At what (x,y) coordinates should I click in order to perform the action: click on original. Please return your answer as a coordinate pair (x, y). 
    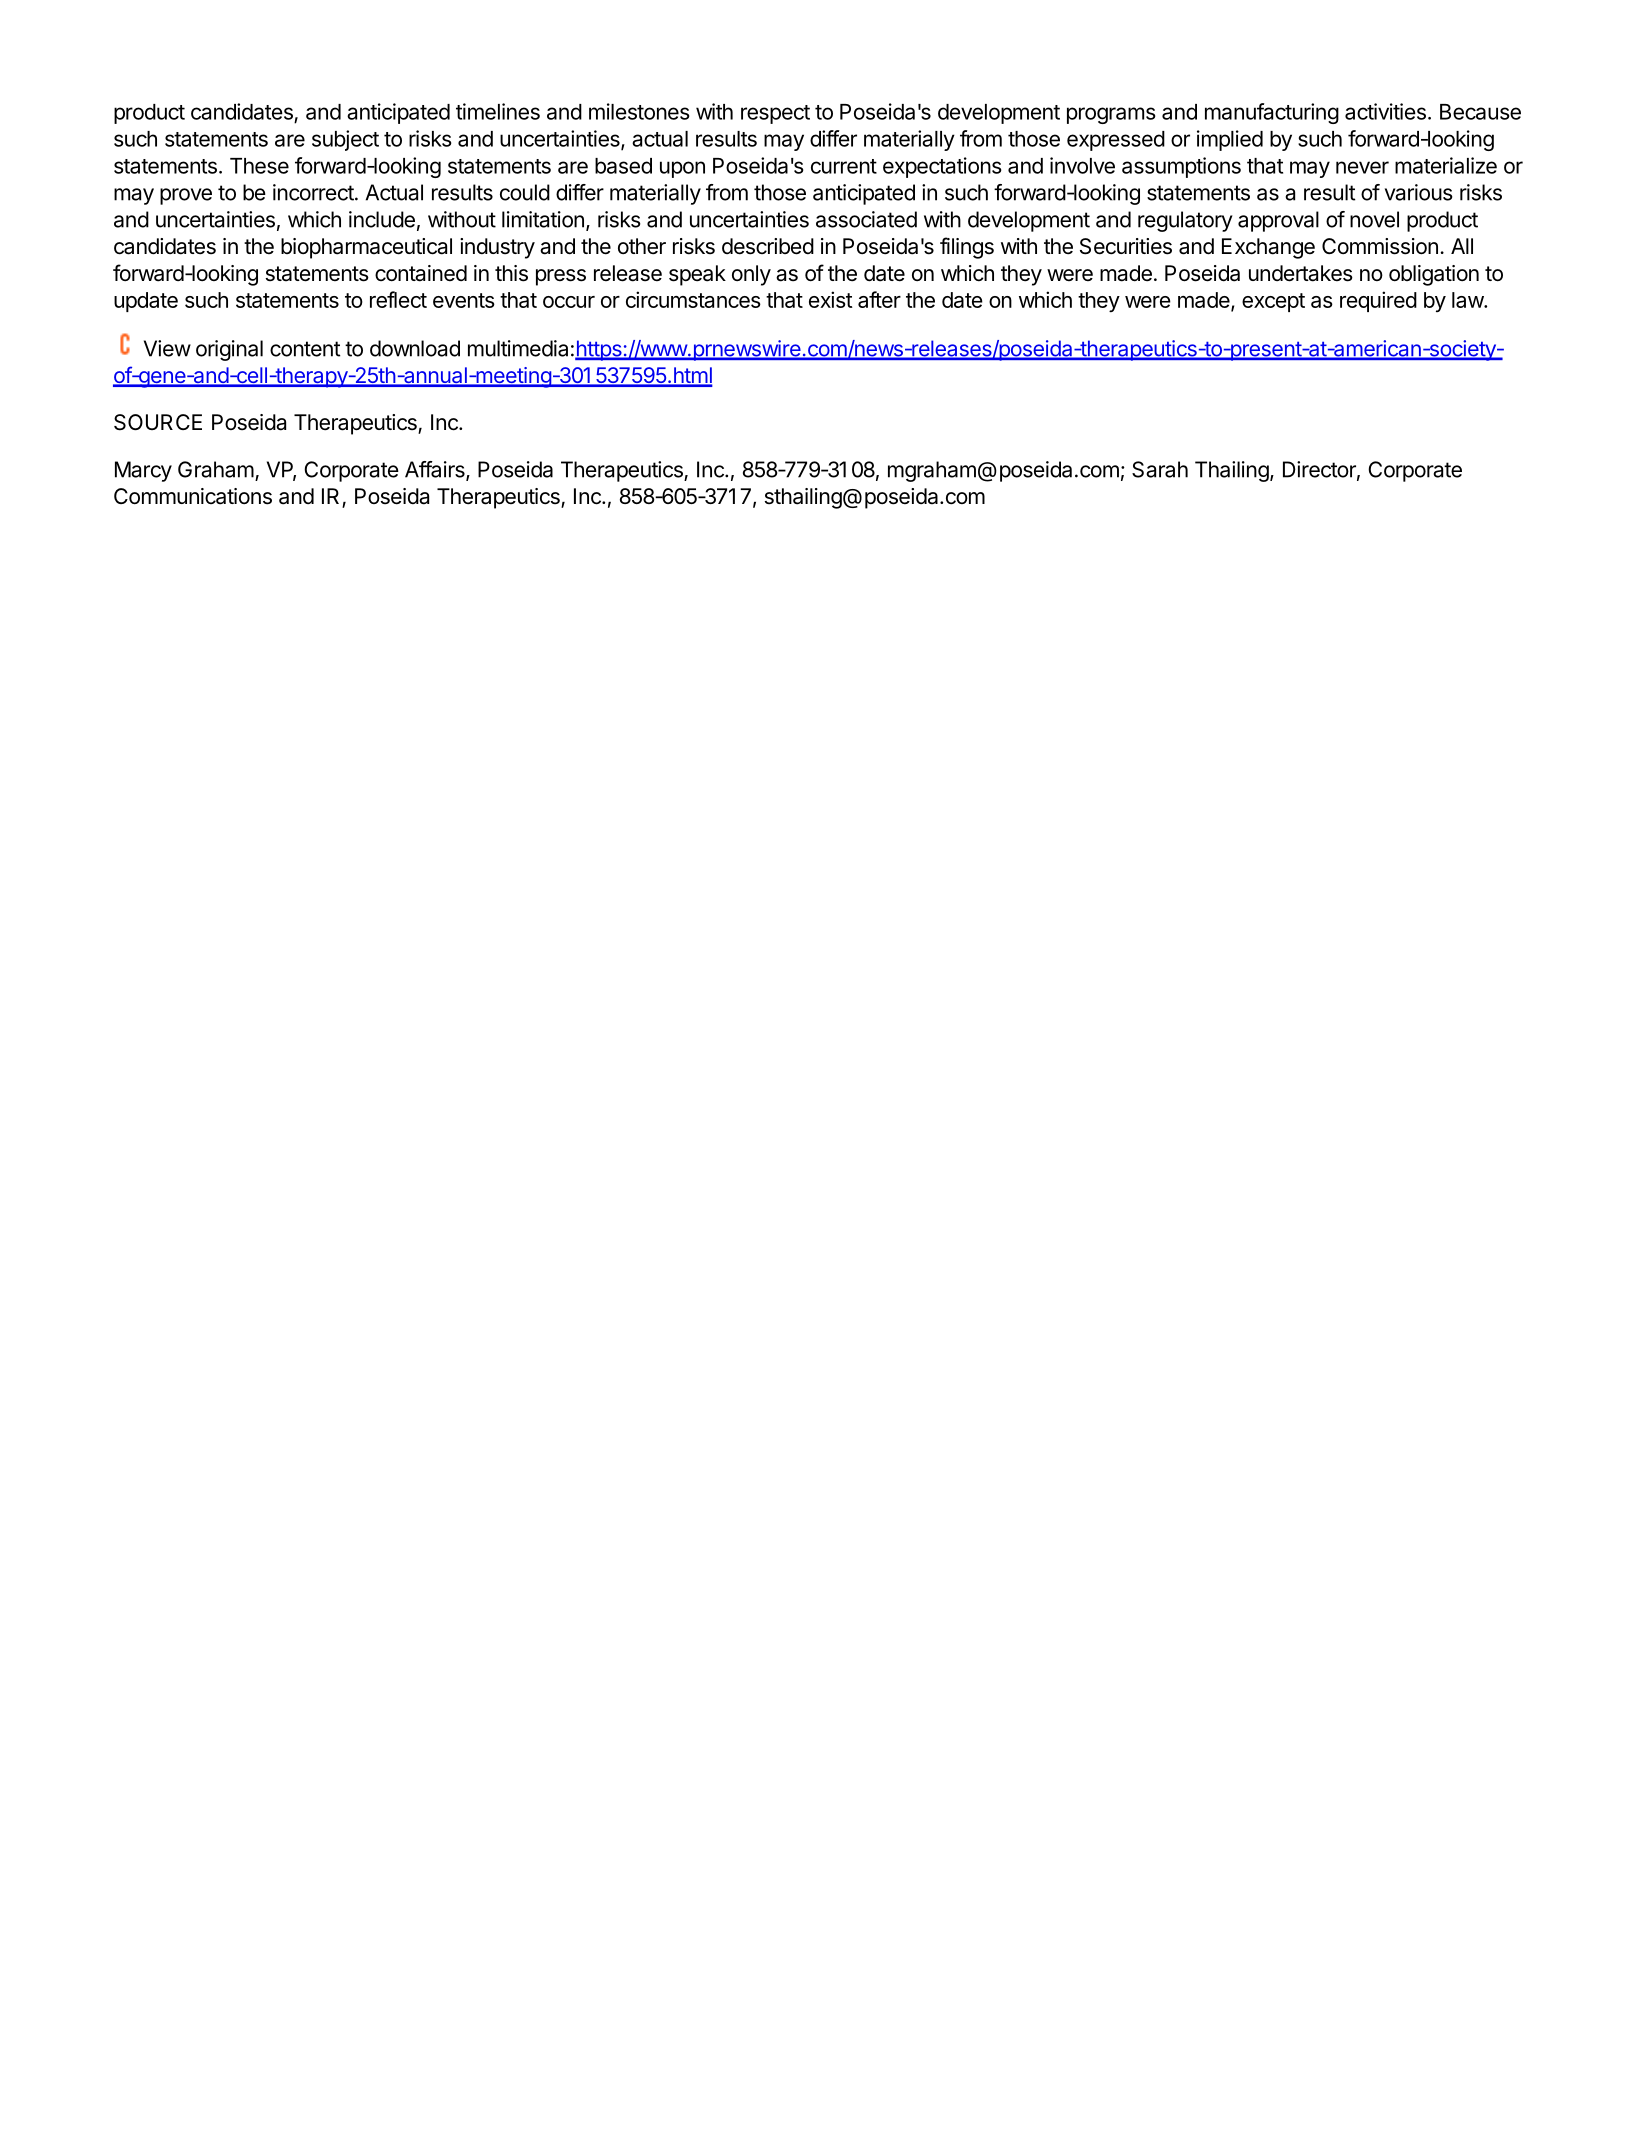
    Looking at the image, I should click on (229, 350).
